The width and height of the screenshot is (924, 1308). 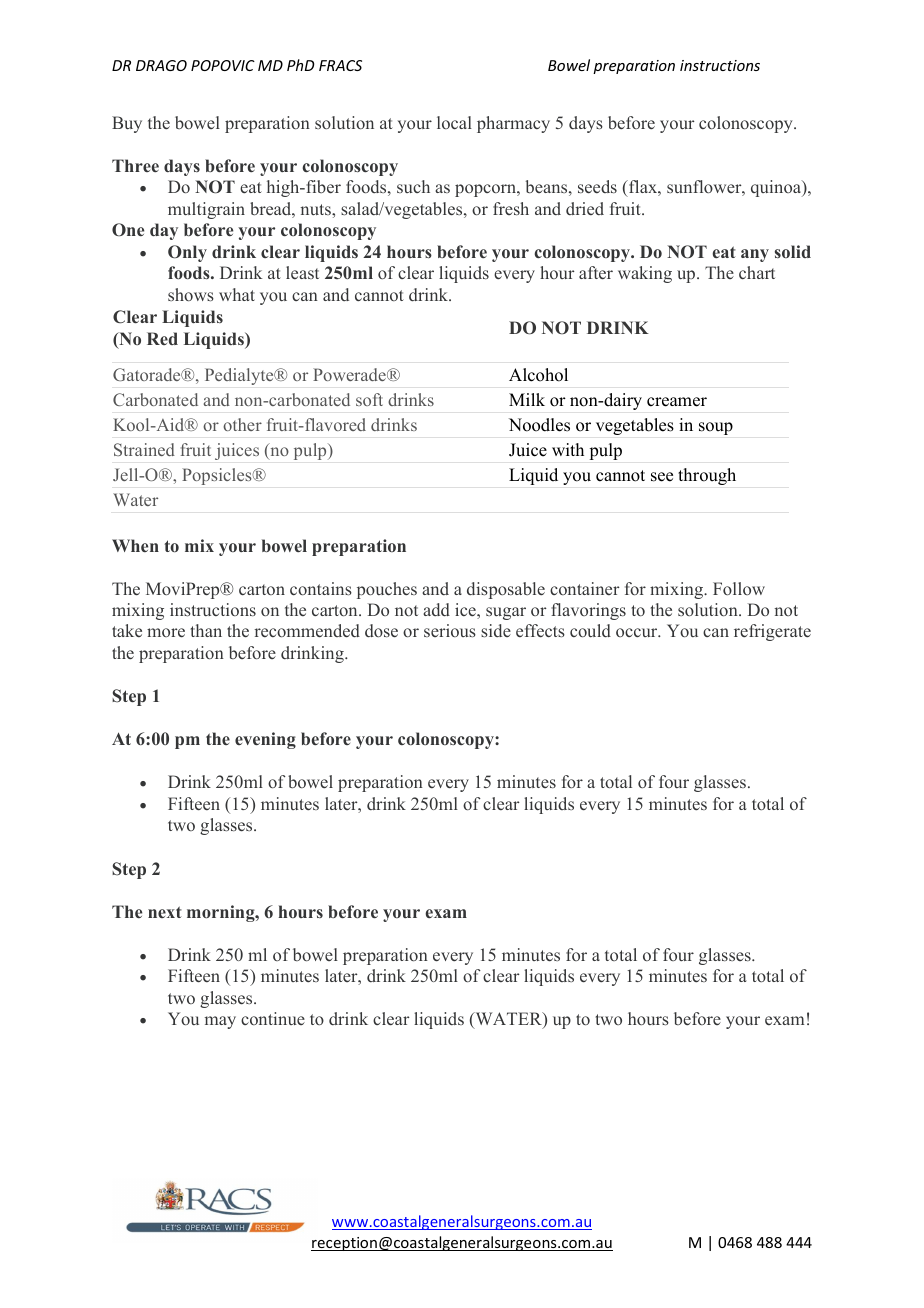 What do you see at coordinates (191, 294) in the screenshot?
I see `shows` at bounding box center [191, 294].
